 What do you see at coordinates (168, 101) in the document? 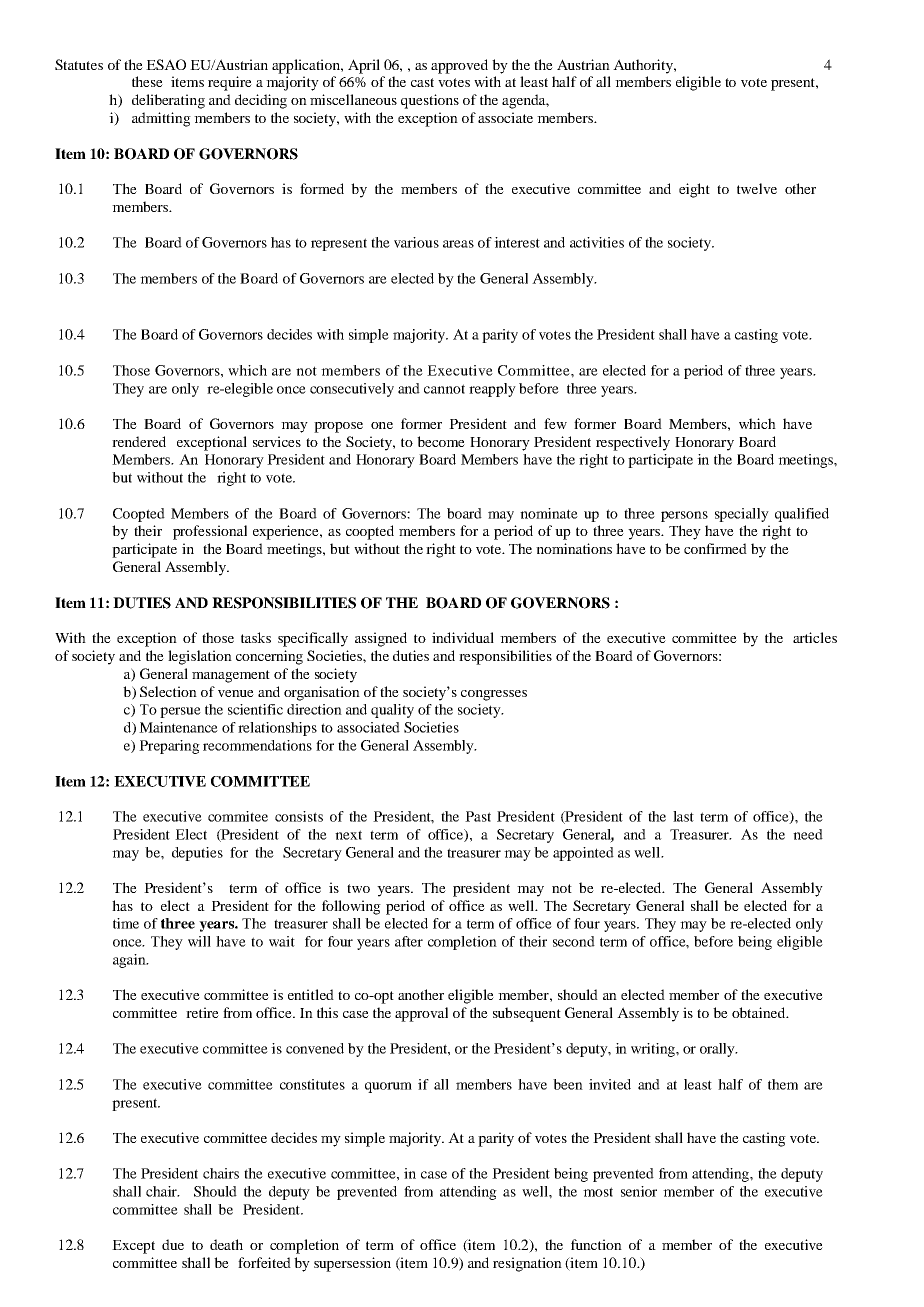
I see `deliberating` at bounding box center [168, 101].
